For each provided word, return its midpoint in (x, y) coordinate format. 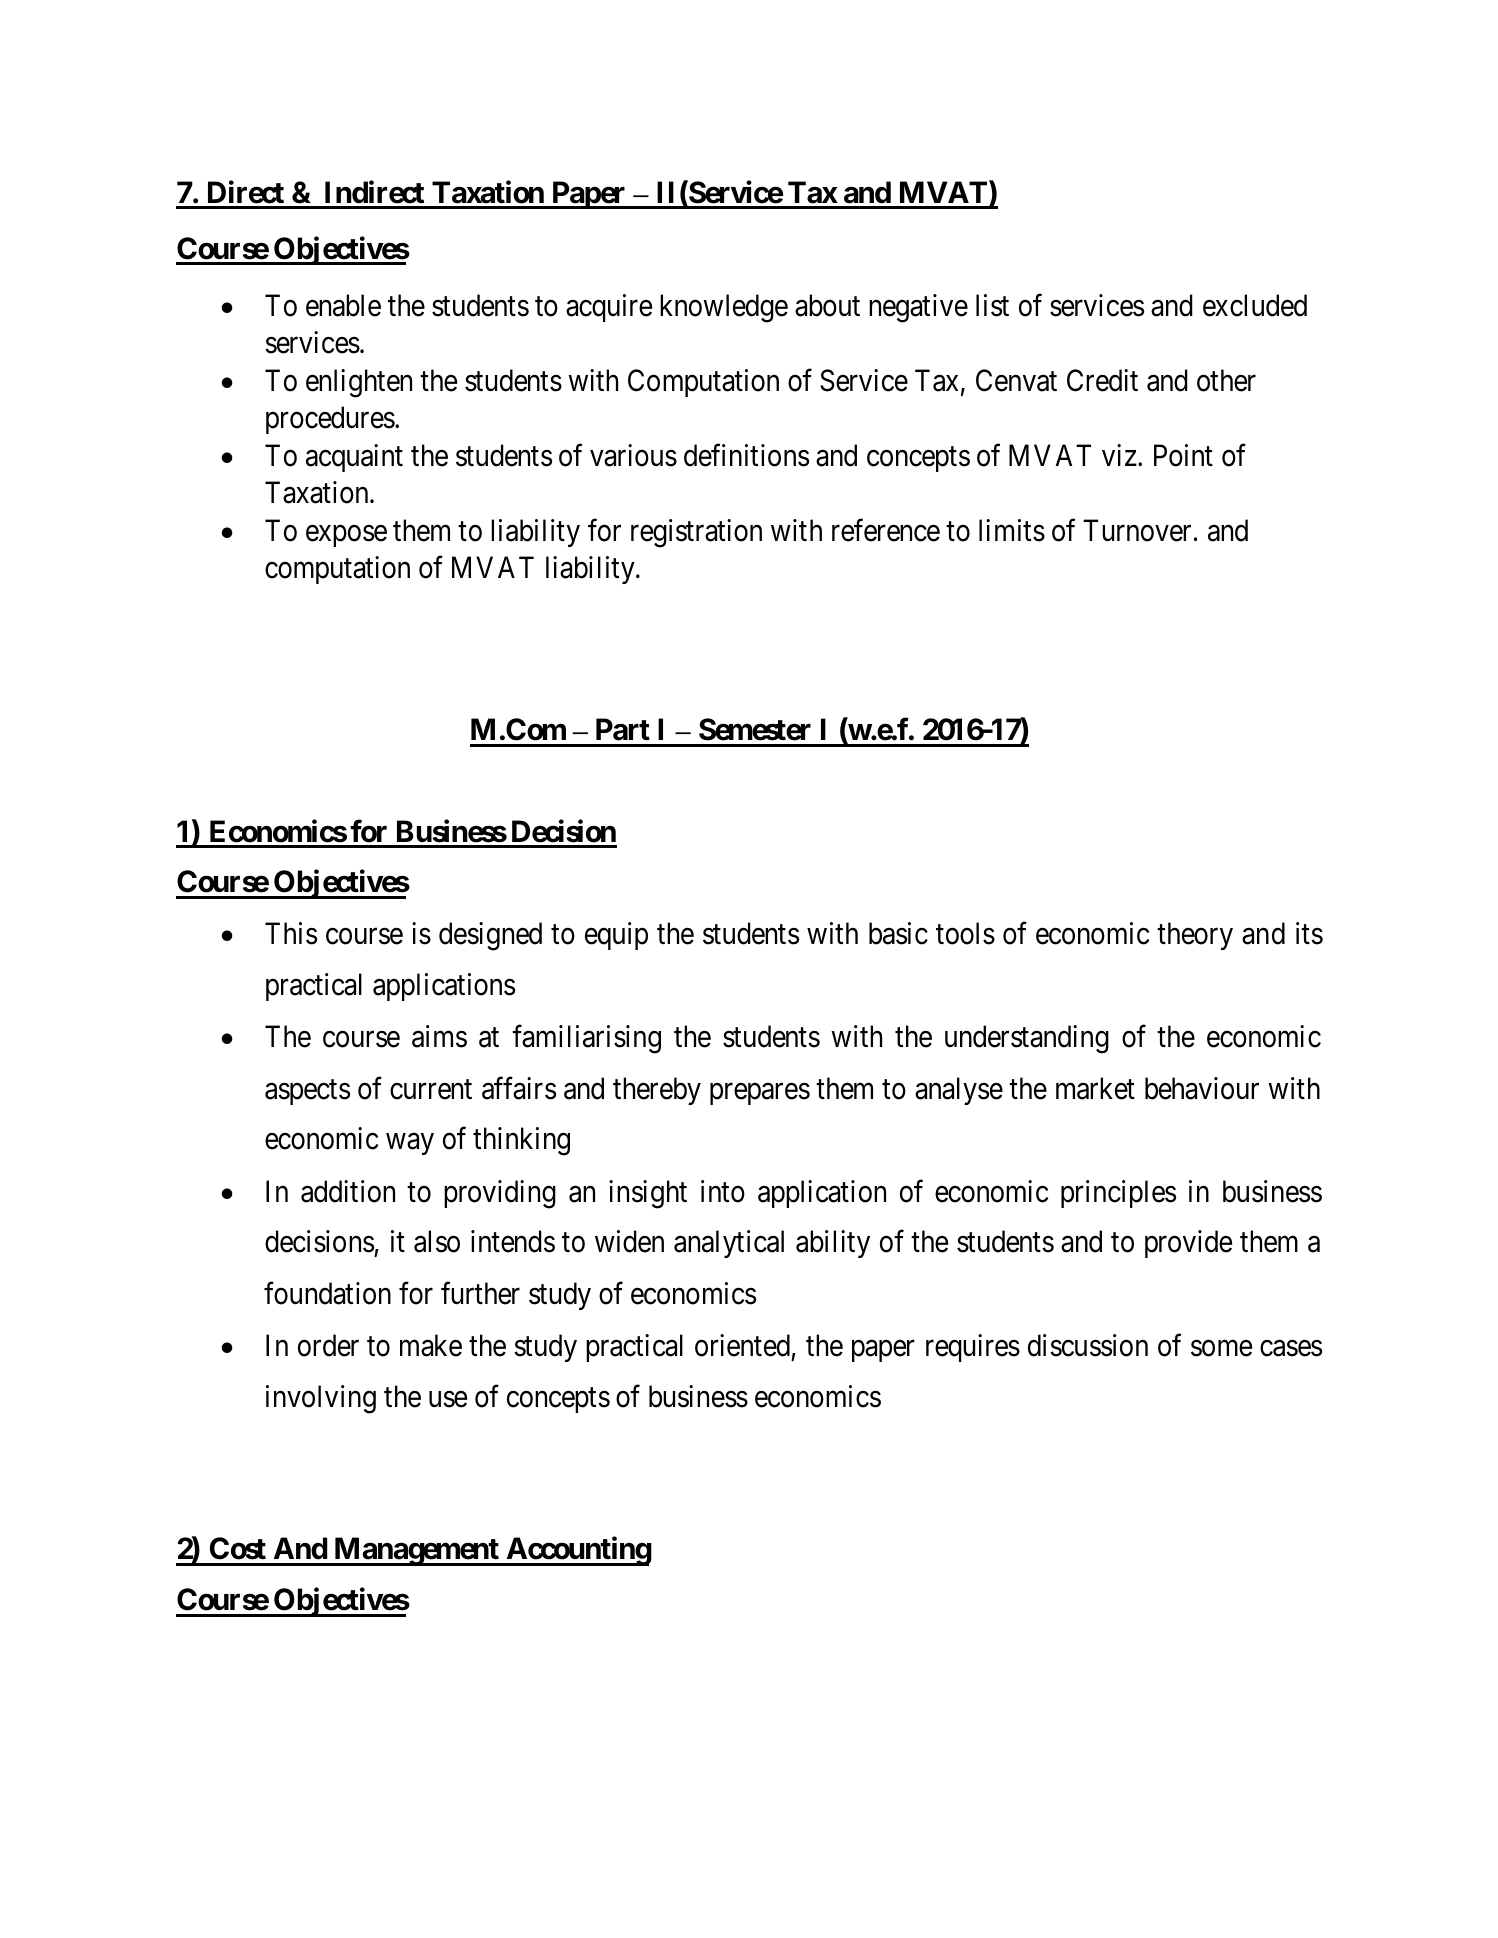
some (1221, 1348)
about (827, 305)
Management (416, 1551)
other (1226, 380)
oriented (742, 1345)
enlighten (359, 383)
